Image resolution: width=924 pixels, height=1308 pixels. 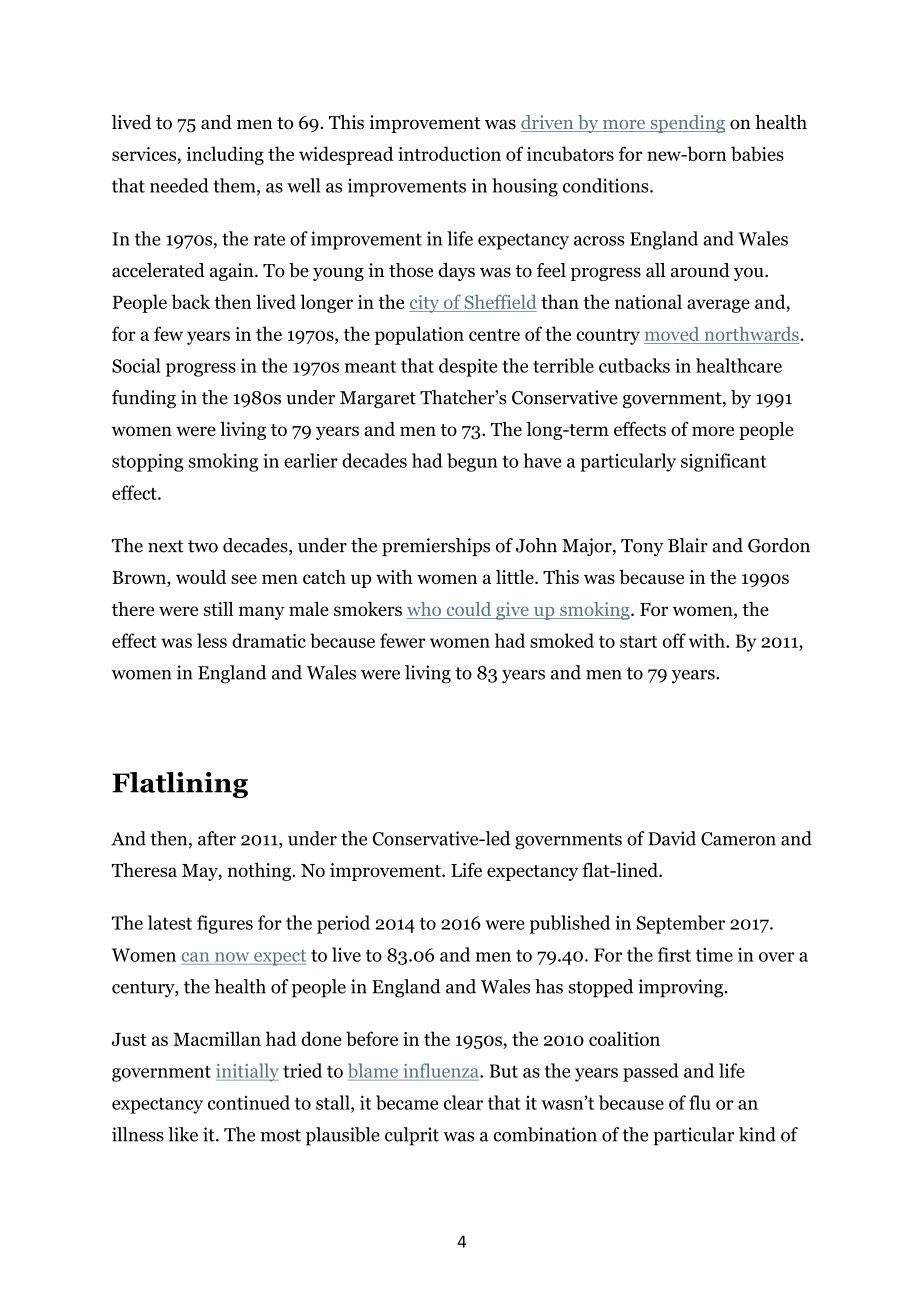 What do you see at coordinates (249, 1102) in the image?
I see `continued` at bounding box center [249, 1102].
